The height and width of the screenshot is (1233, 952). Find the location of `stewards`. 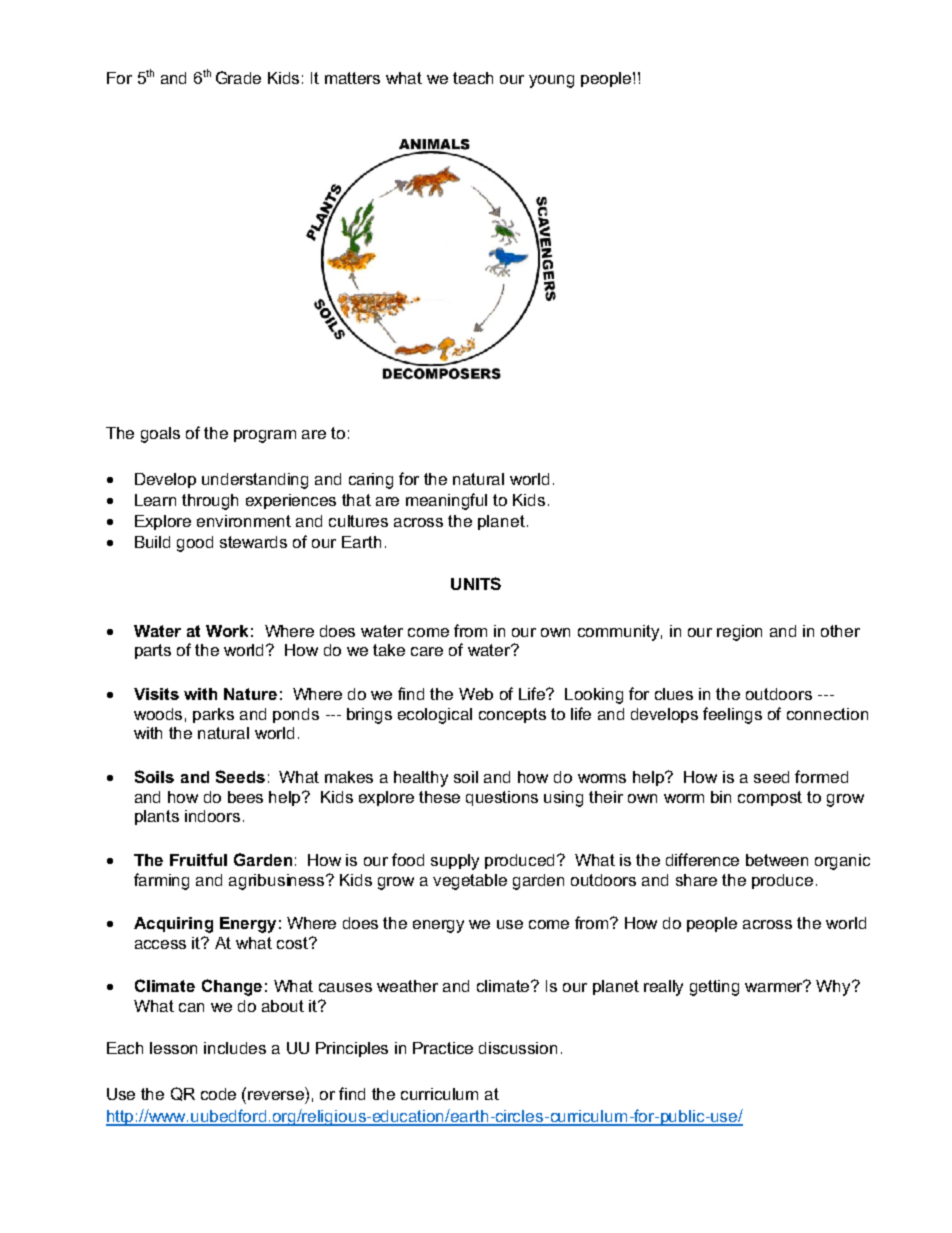

stewards is located at coordinates (253, 542).
